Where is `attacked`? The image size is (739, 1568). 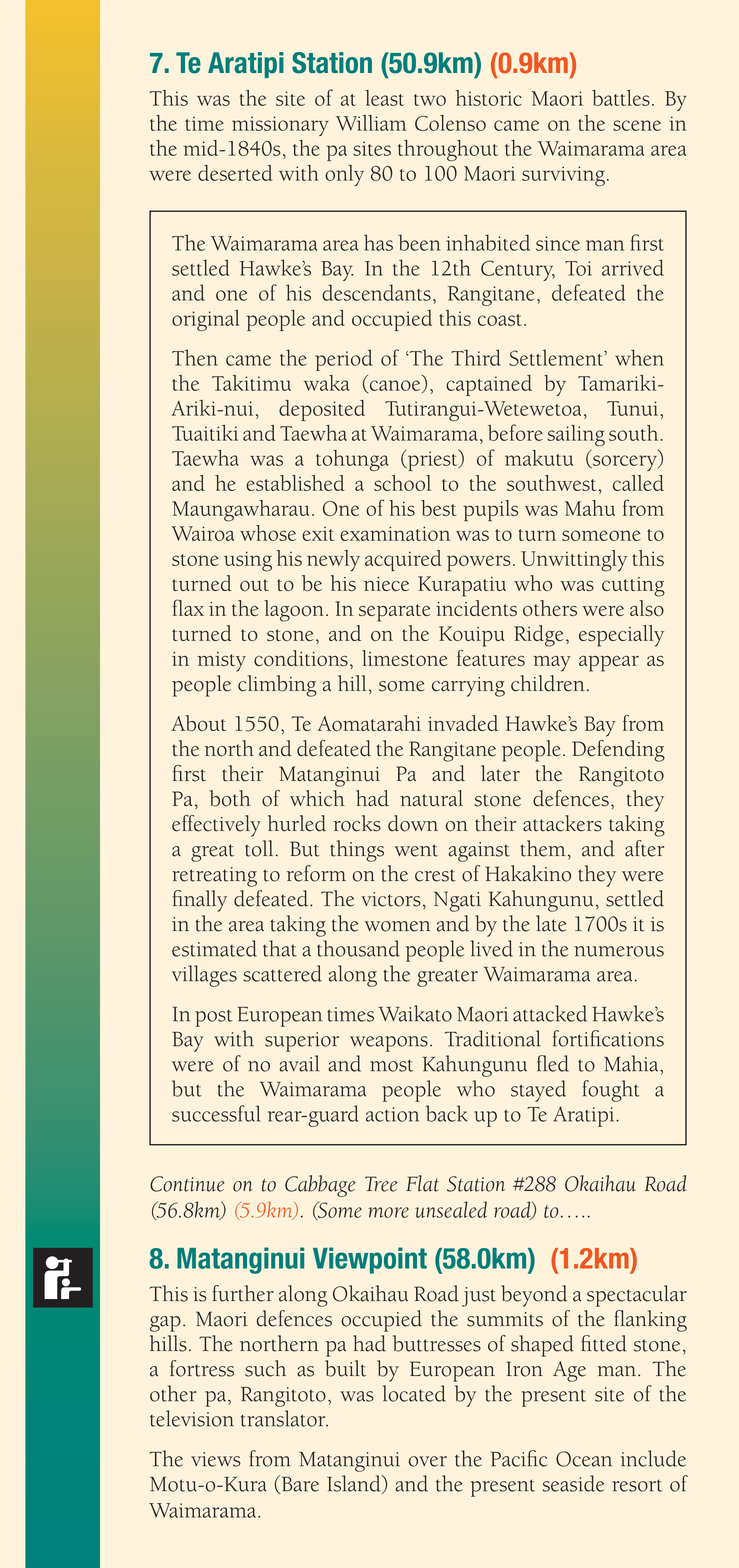
attacked is located at coordinates (550, 1013).
